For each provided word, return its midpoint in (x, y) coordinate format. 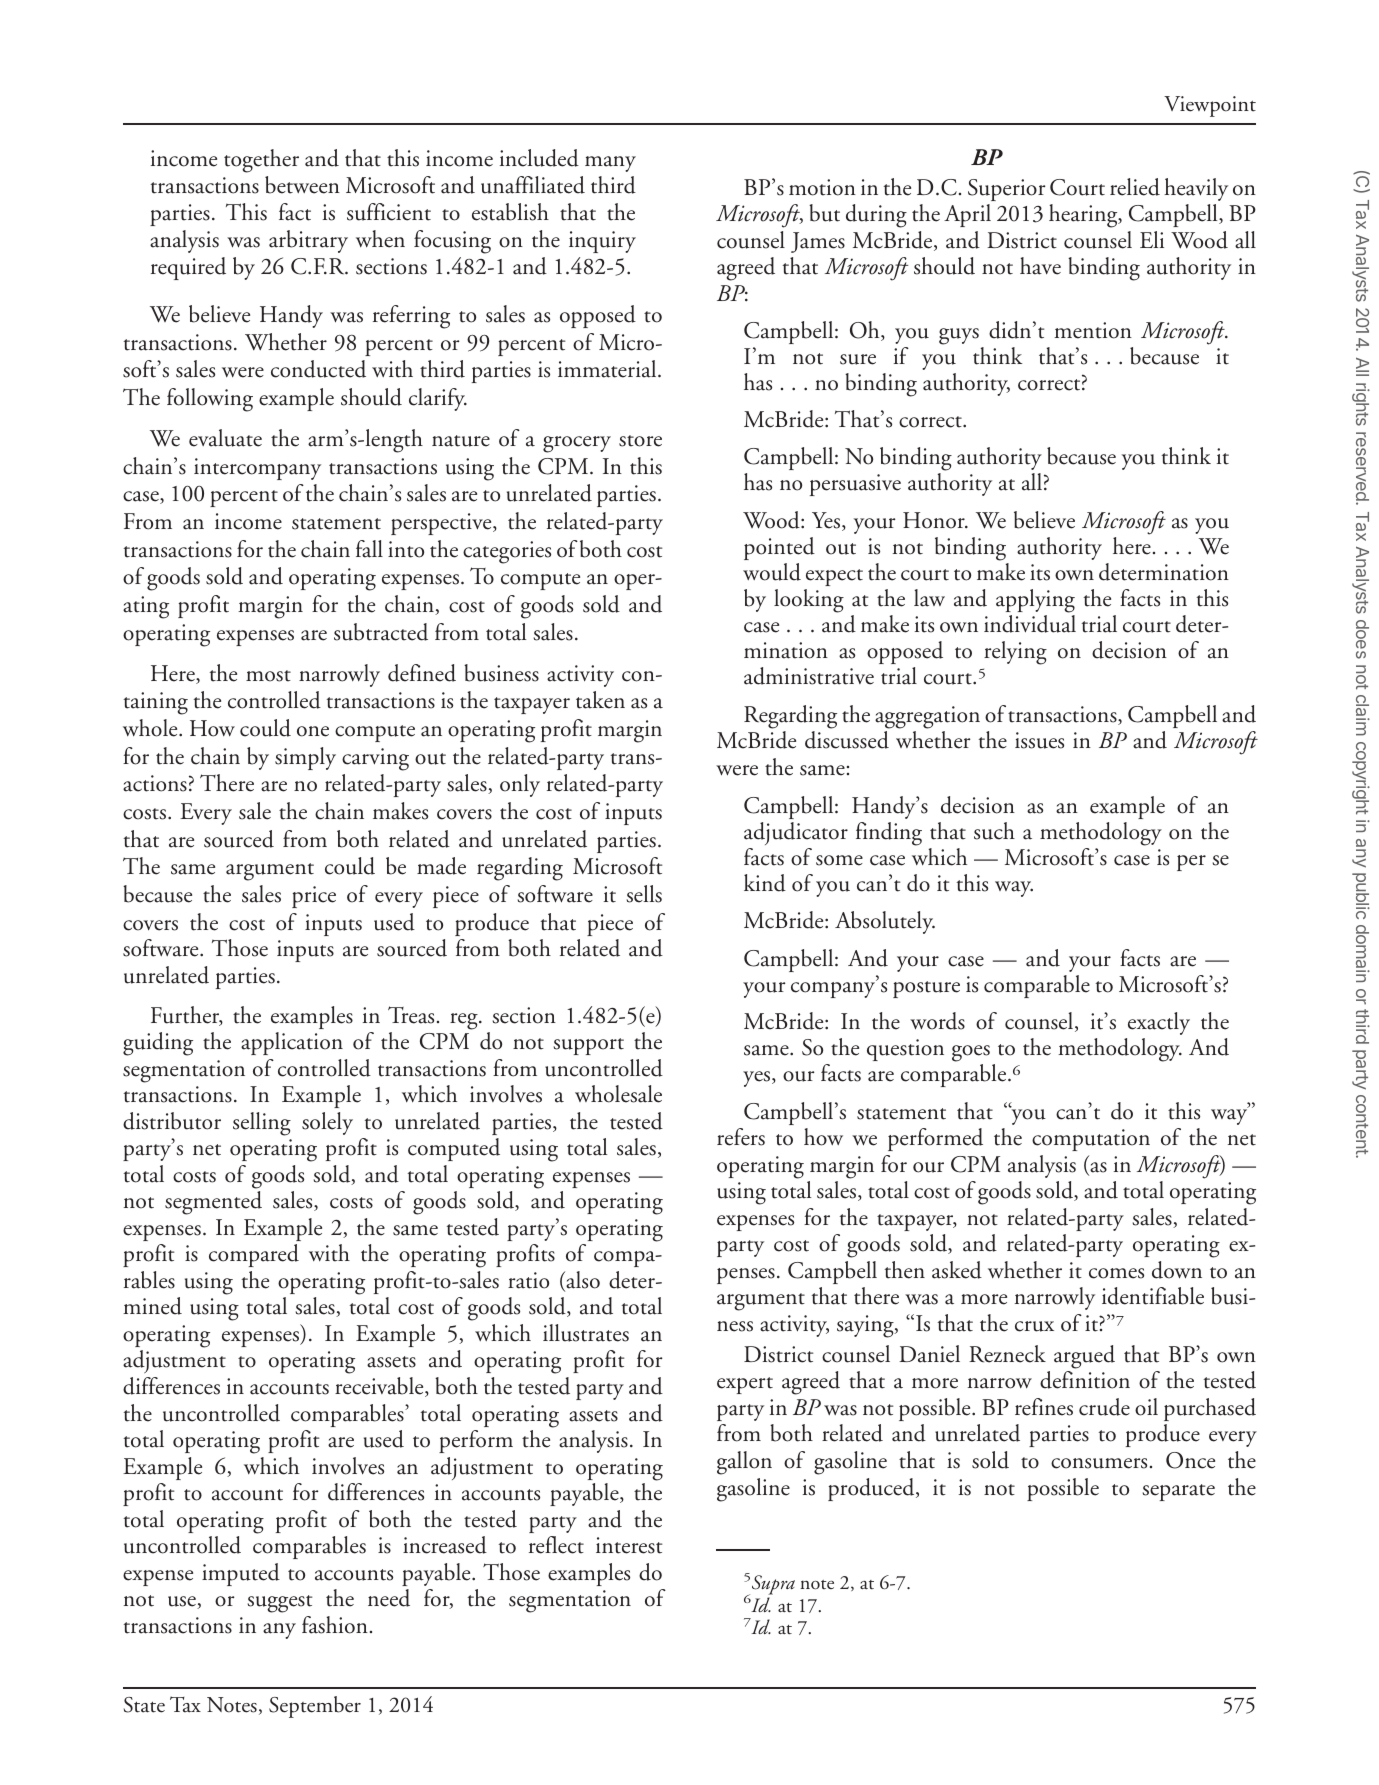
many (610, 164)
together (261, 161)
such (994, 831)
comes (1116, 1273)
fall (369, 549)
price (314, 897)
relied (1135, 187)
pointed (779, 548)
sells (644, 894)
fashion (335, 1625)
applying (1035, 601)
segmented (213, 1203)
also (582, 1281)
